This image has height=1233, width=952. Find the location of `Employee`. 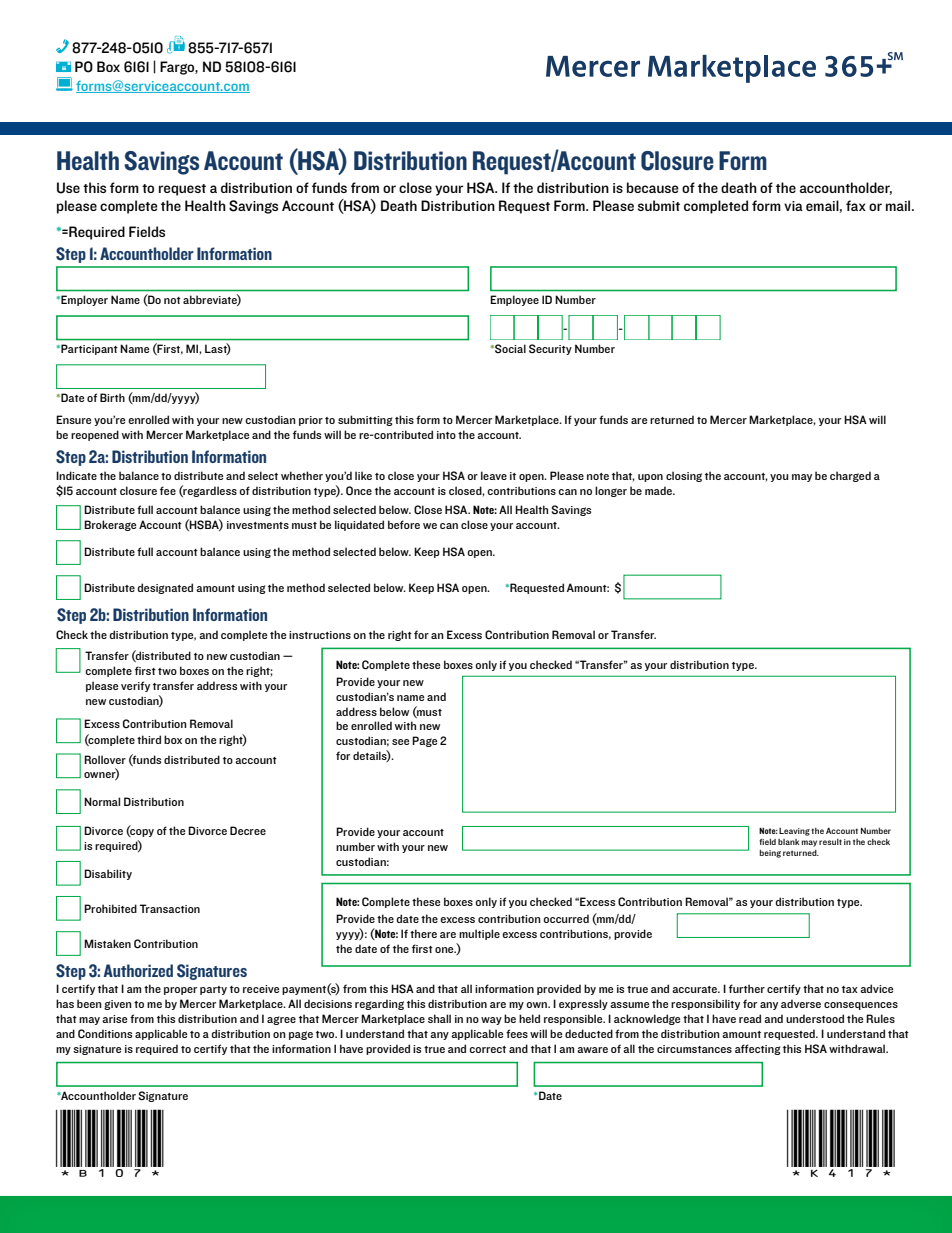

Employee is located at coordinates (514, 300).
